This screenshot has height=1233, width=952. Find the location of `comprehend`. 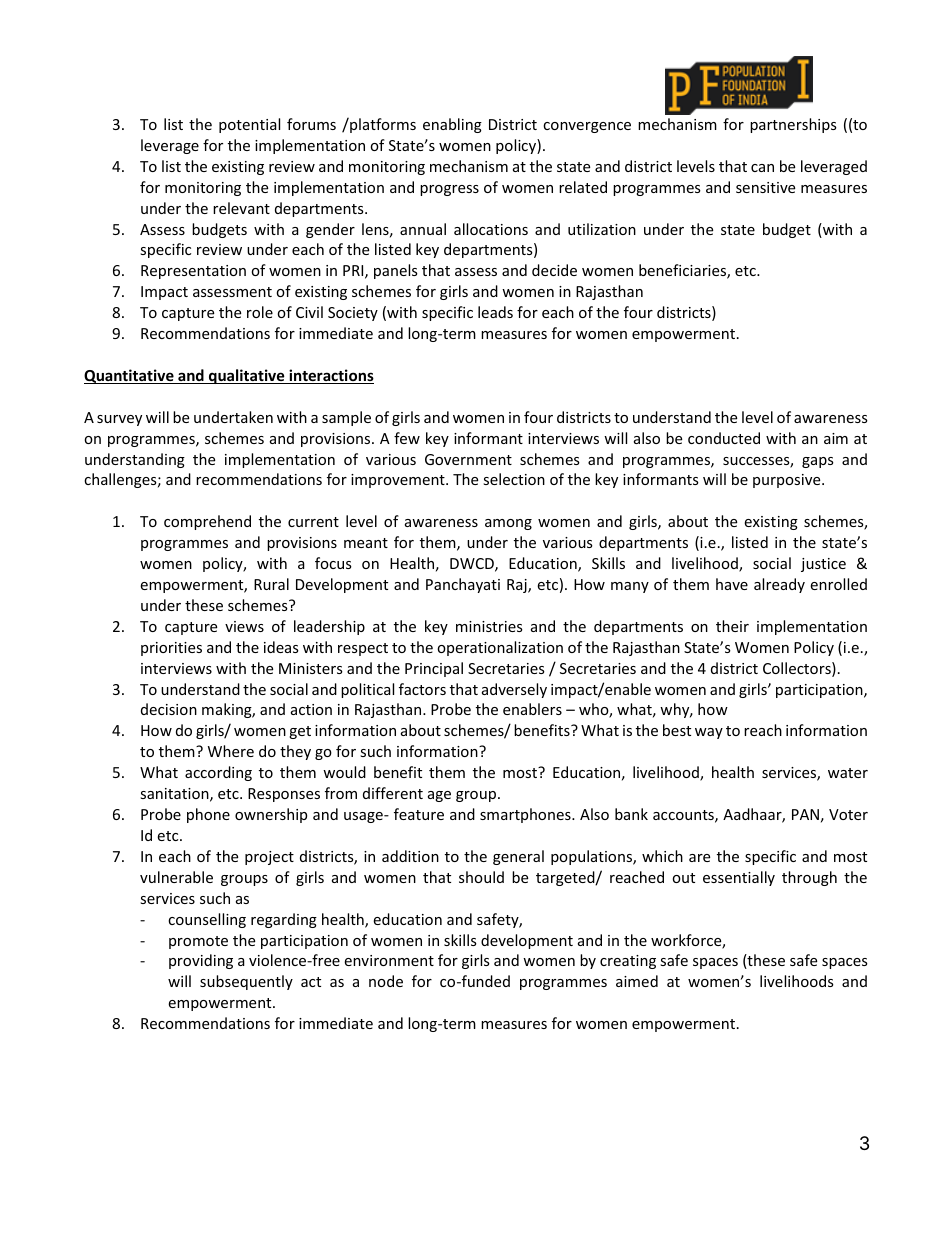

comprehend is located at coordinates (207, 522).
